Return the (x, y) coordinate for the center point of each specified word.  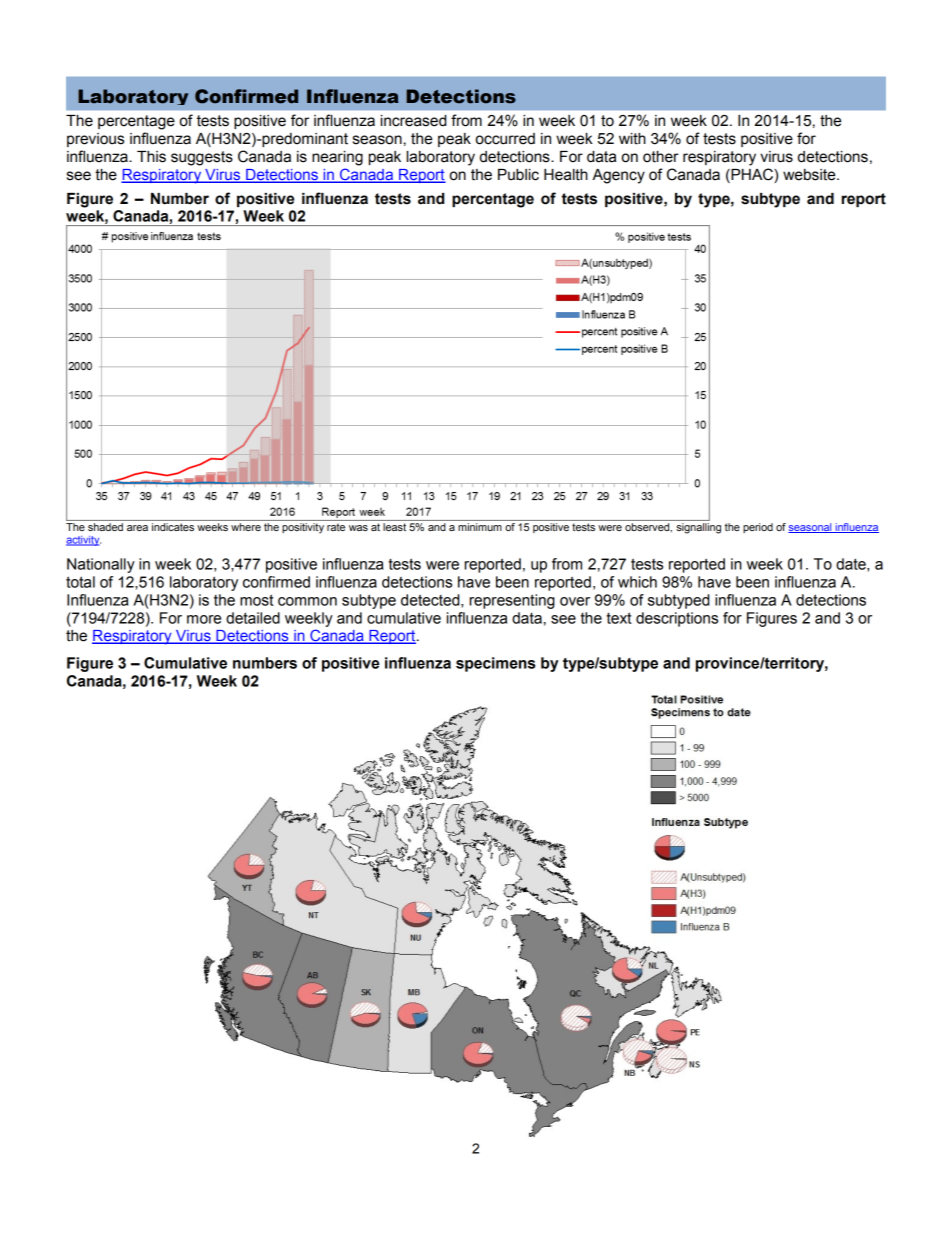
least (394, 527)
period (758, 528)
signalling (698, 528)
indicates (173, 527)
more (204, 619)
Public (518, 175)
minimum (480, 527)
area (137, 528)
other (661, 157)
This (151, 157)
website (810, 175)
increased (413, 121)
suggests (202, 158)
